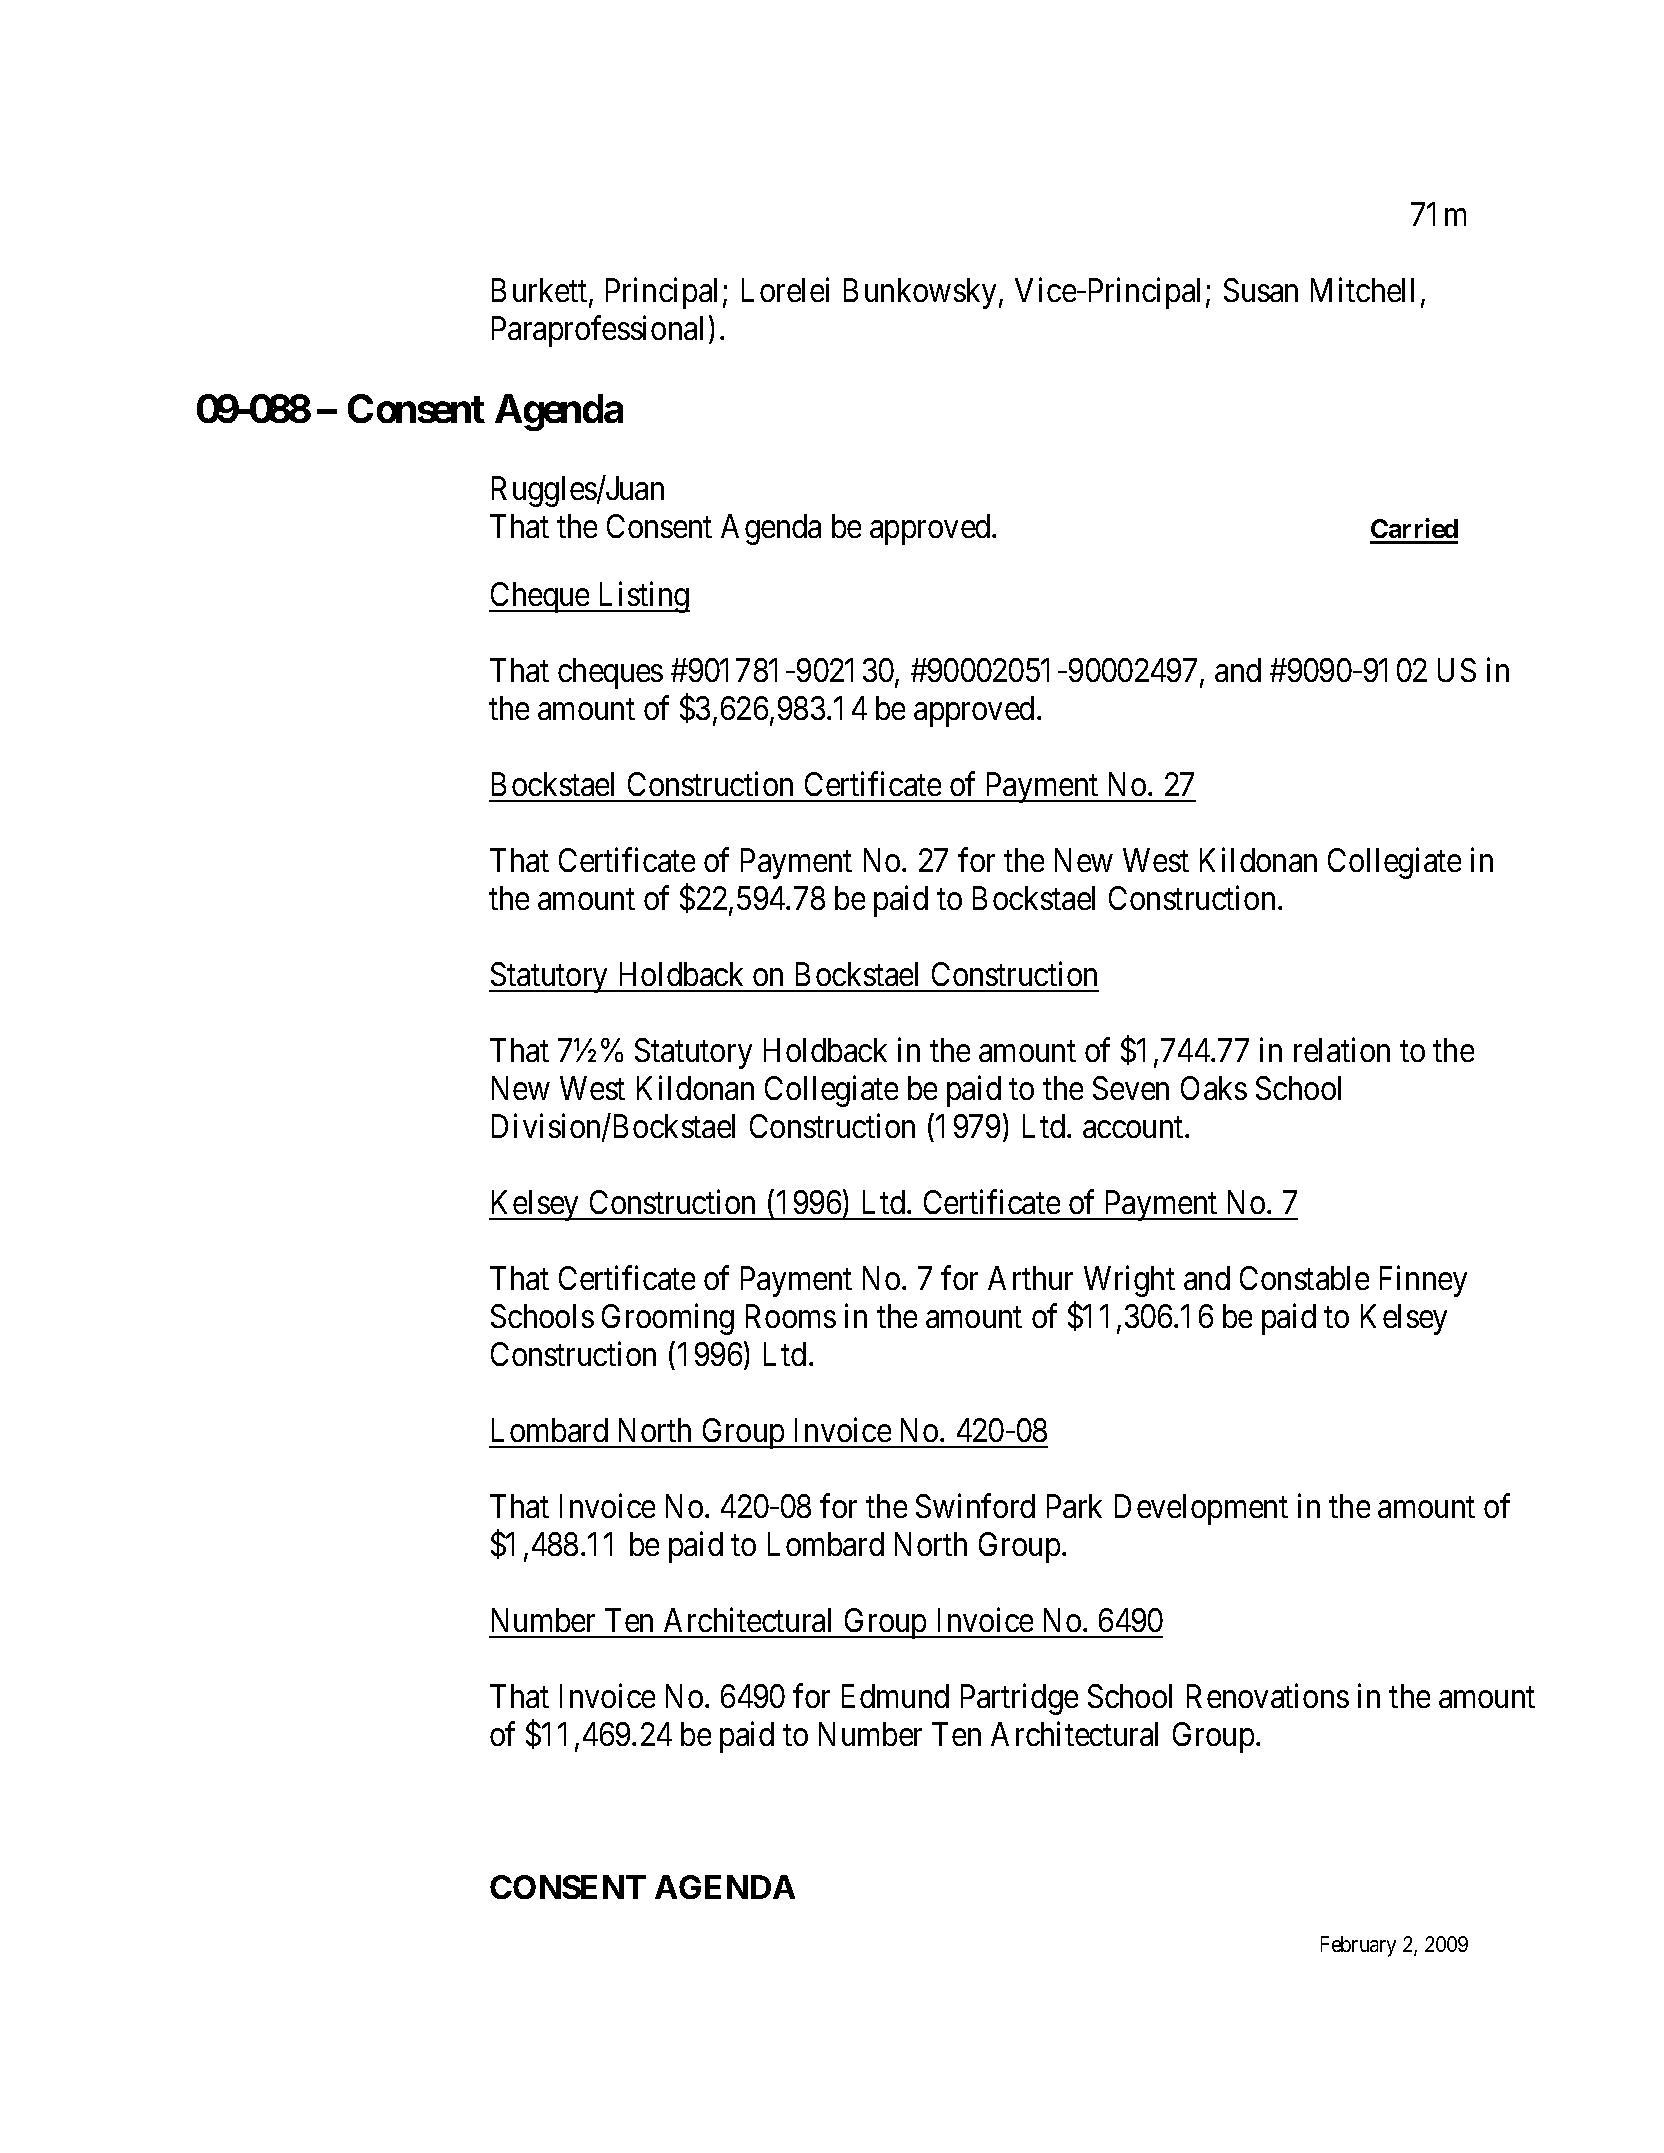 The width and height of the document is (1664, 2153). Describe the element at coordinates (1261, 290) in the document. I see `Susan` at that location.
